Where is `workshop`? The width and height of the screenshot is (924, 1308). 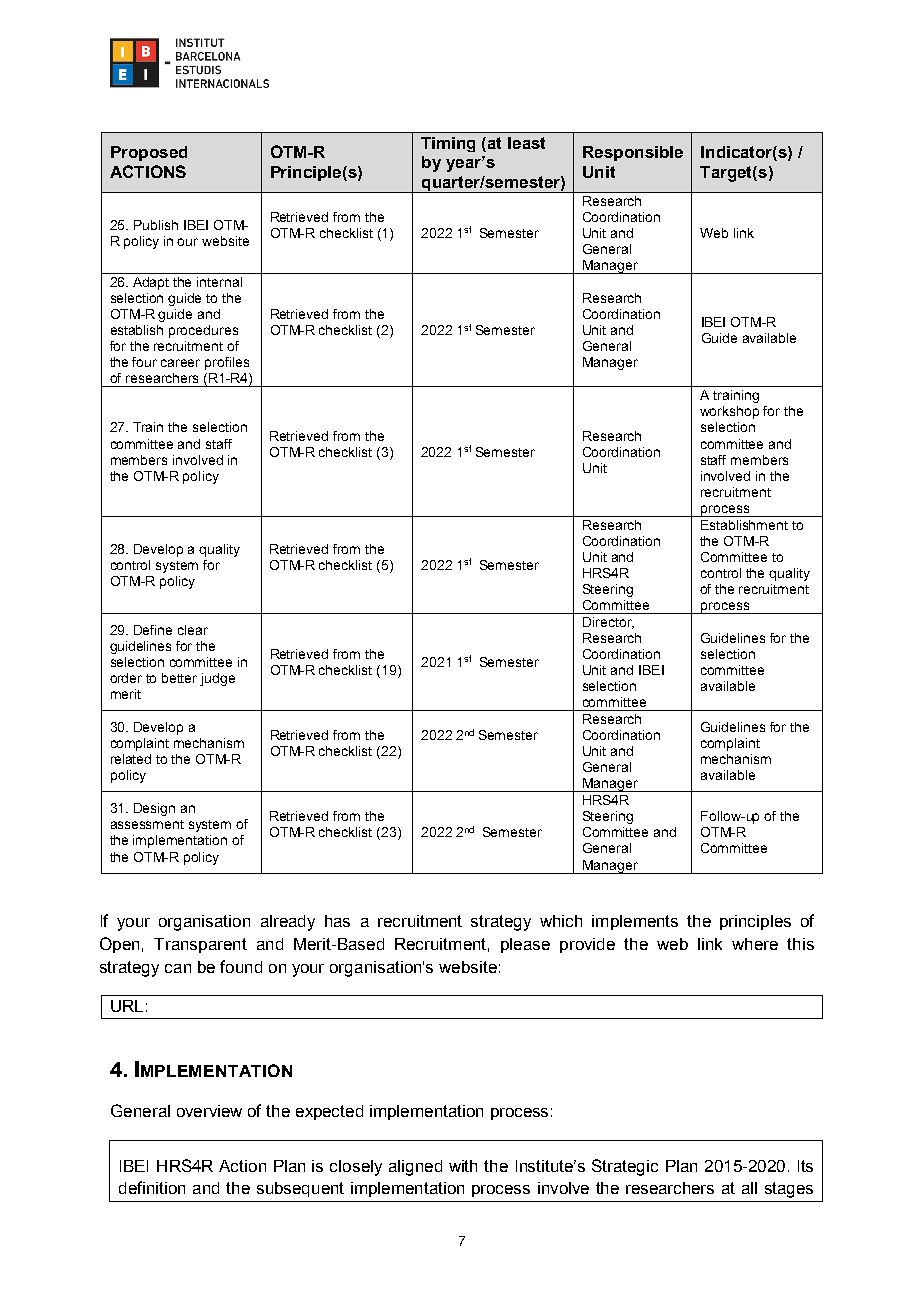 workshop is located at coordinates (729, 412).
